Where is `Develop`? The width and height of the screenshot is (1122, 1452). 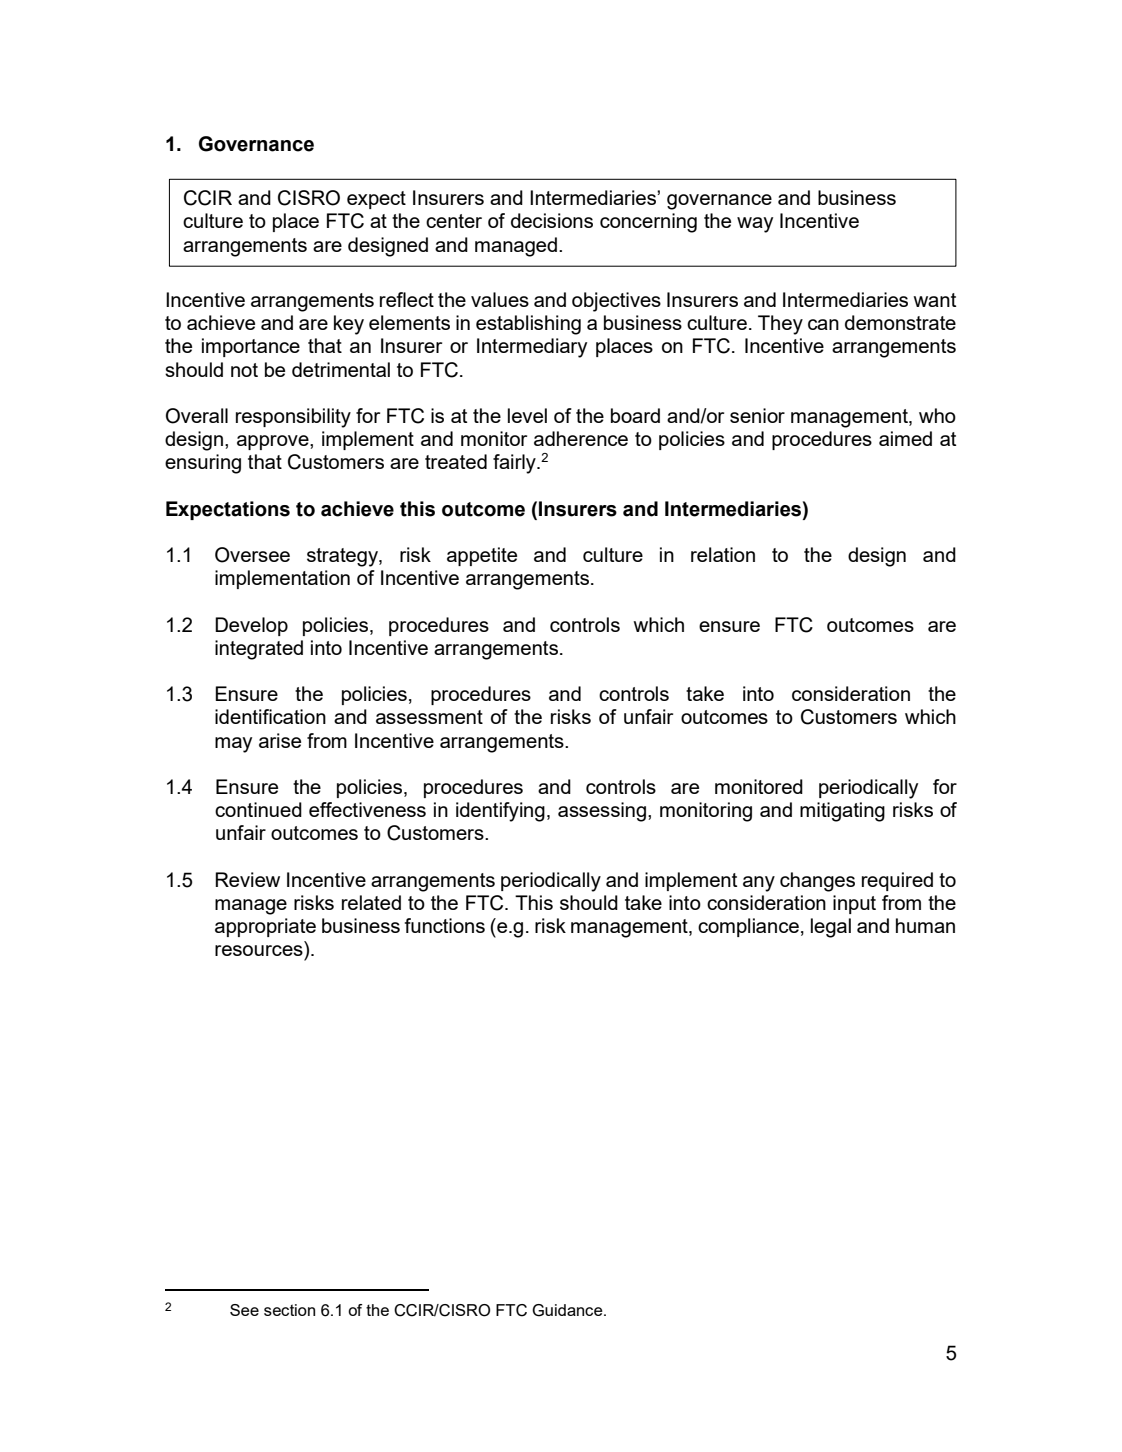
Develop is located at coordinates (251, 626).
